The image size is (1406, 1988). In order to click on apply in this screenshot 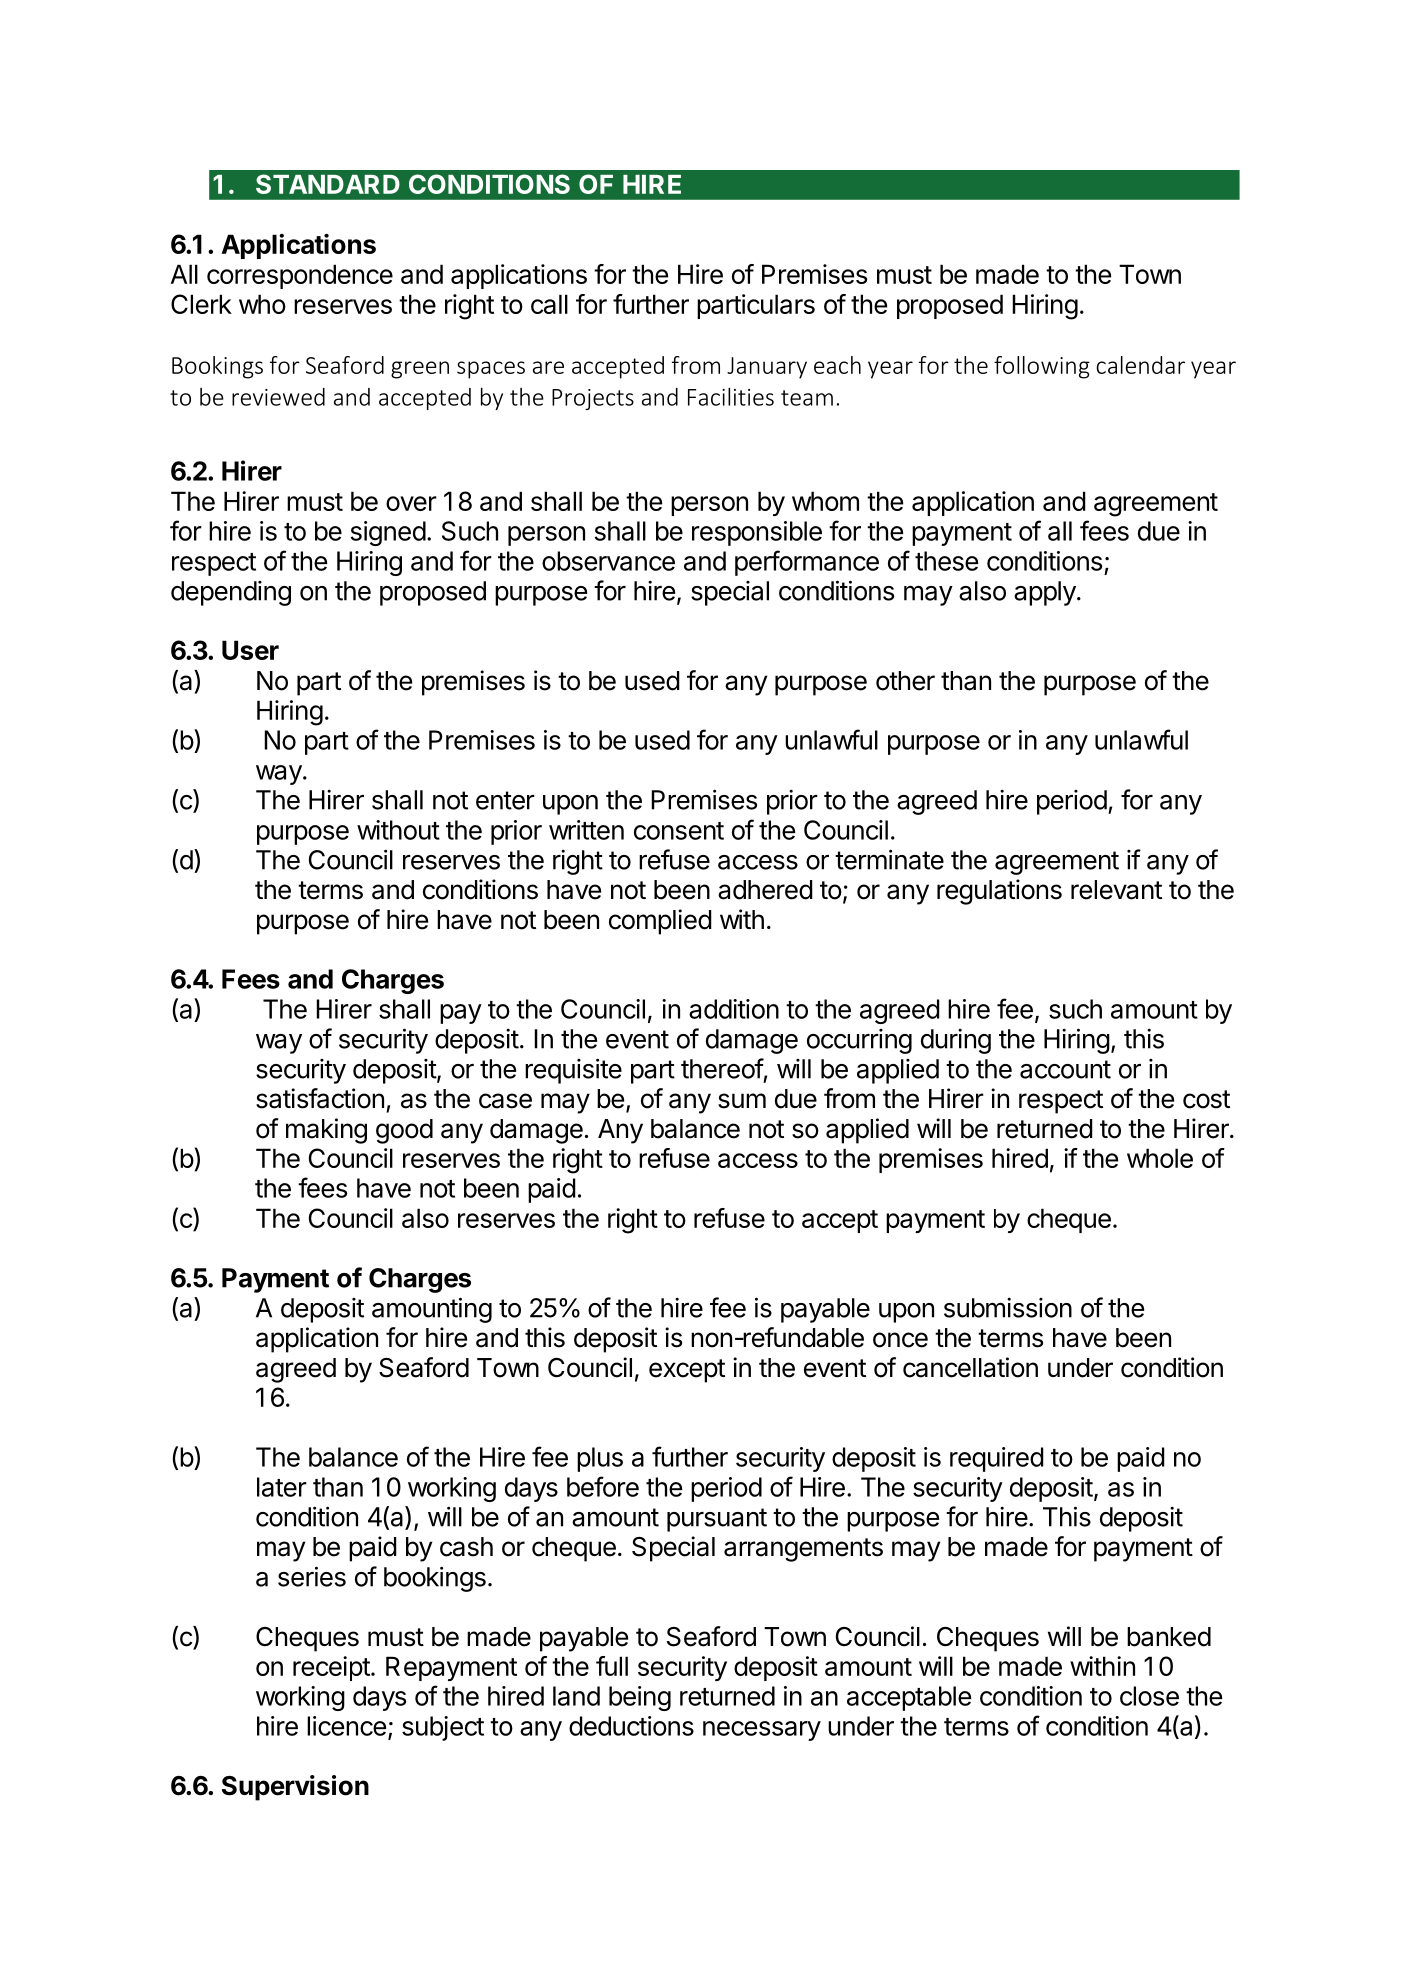, I will do `click(1045, 593)`.
